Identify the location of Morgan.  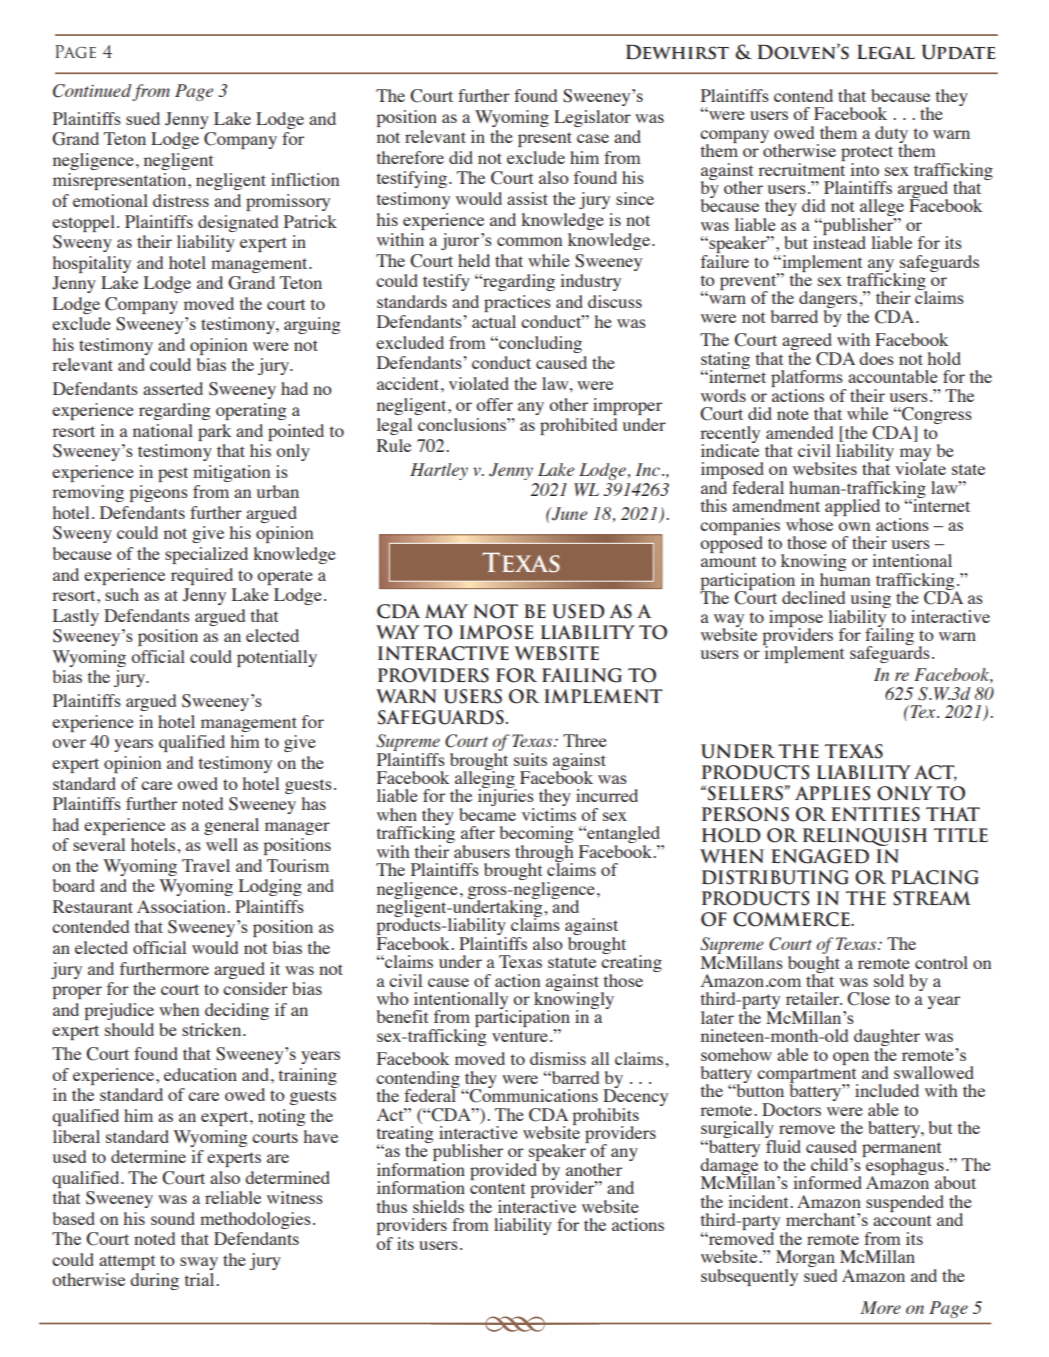
(806, 1260).
